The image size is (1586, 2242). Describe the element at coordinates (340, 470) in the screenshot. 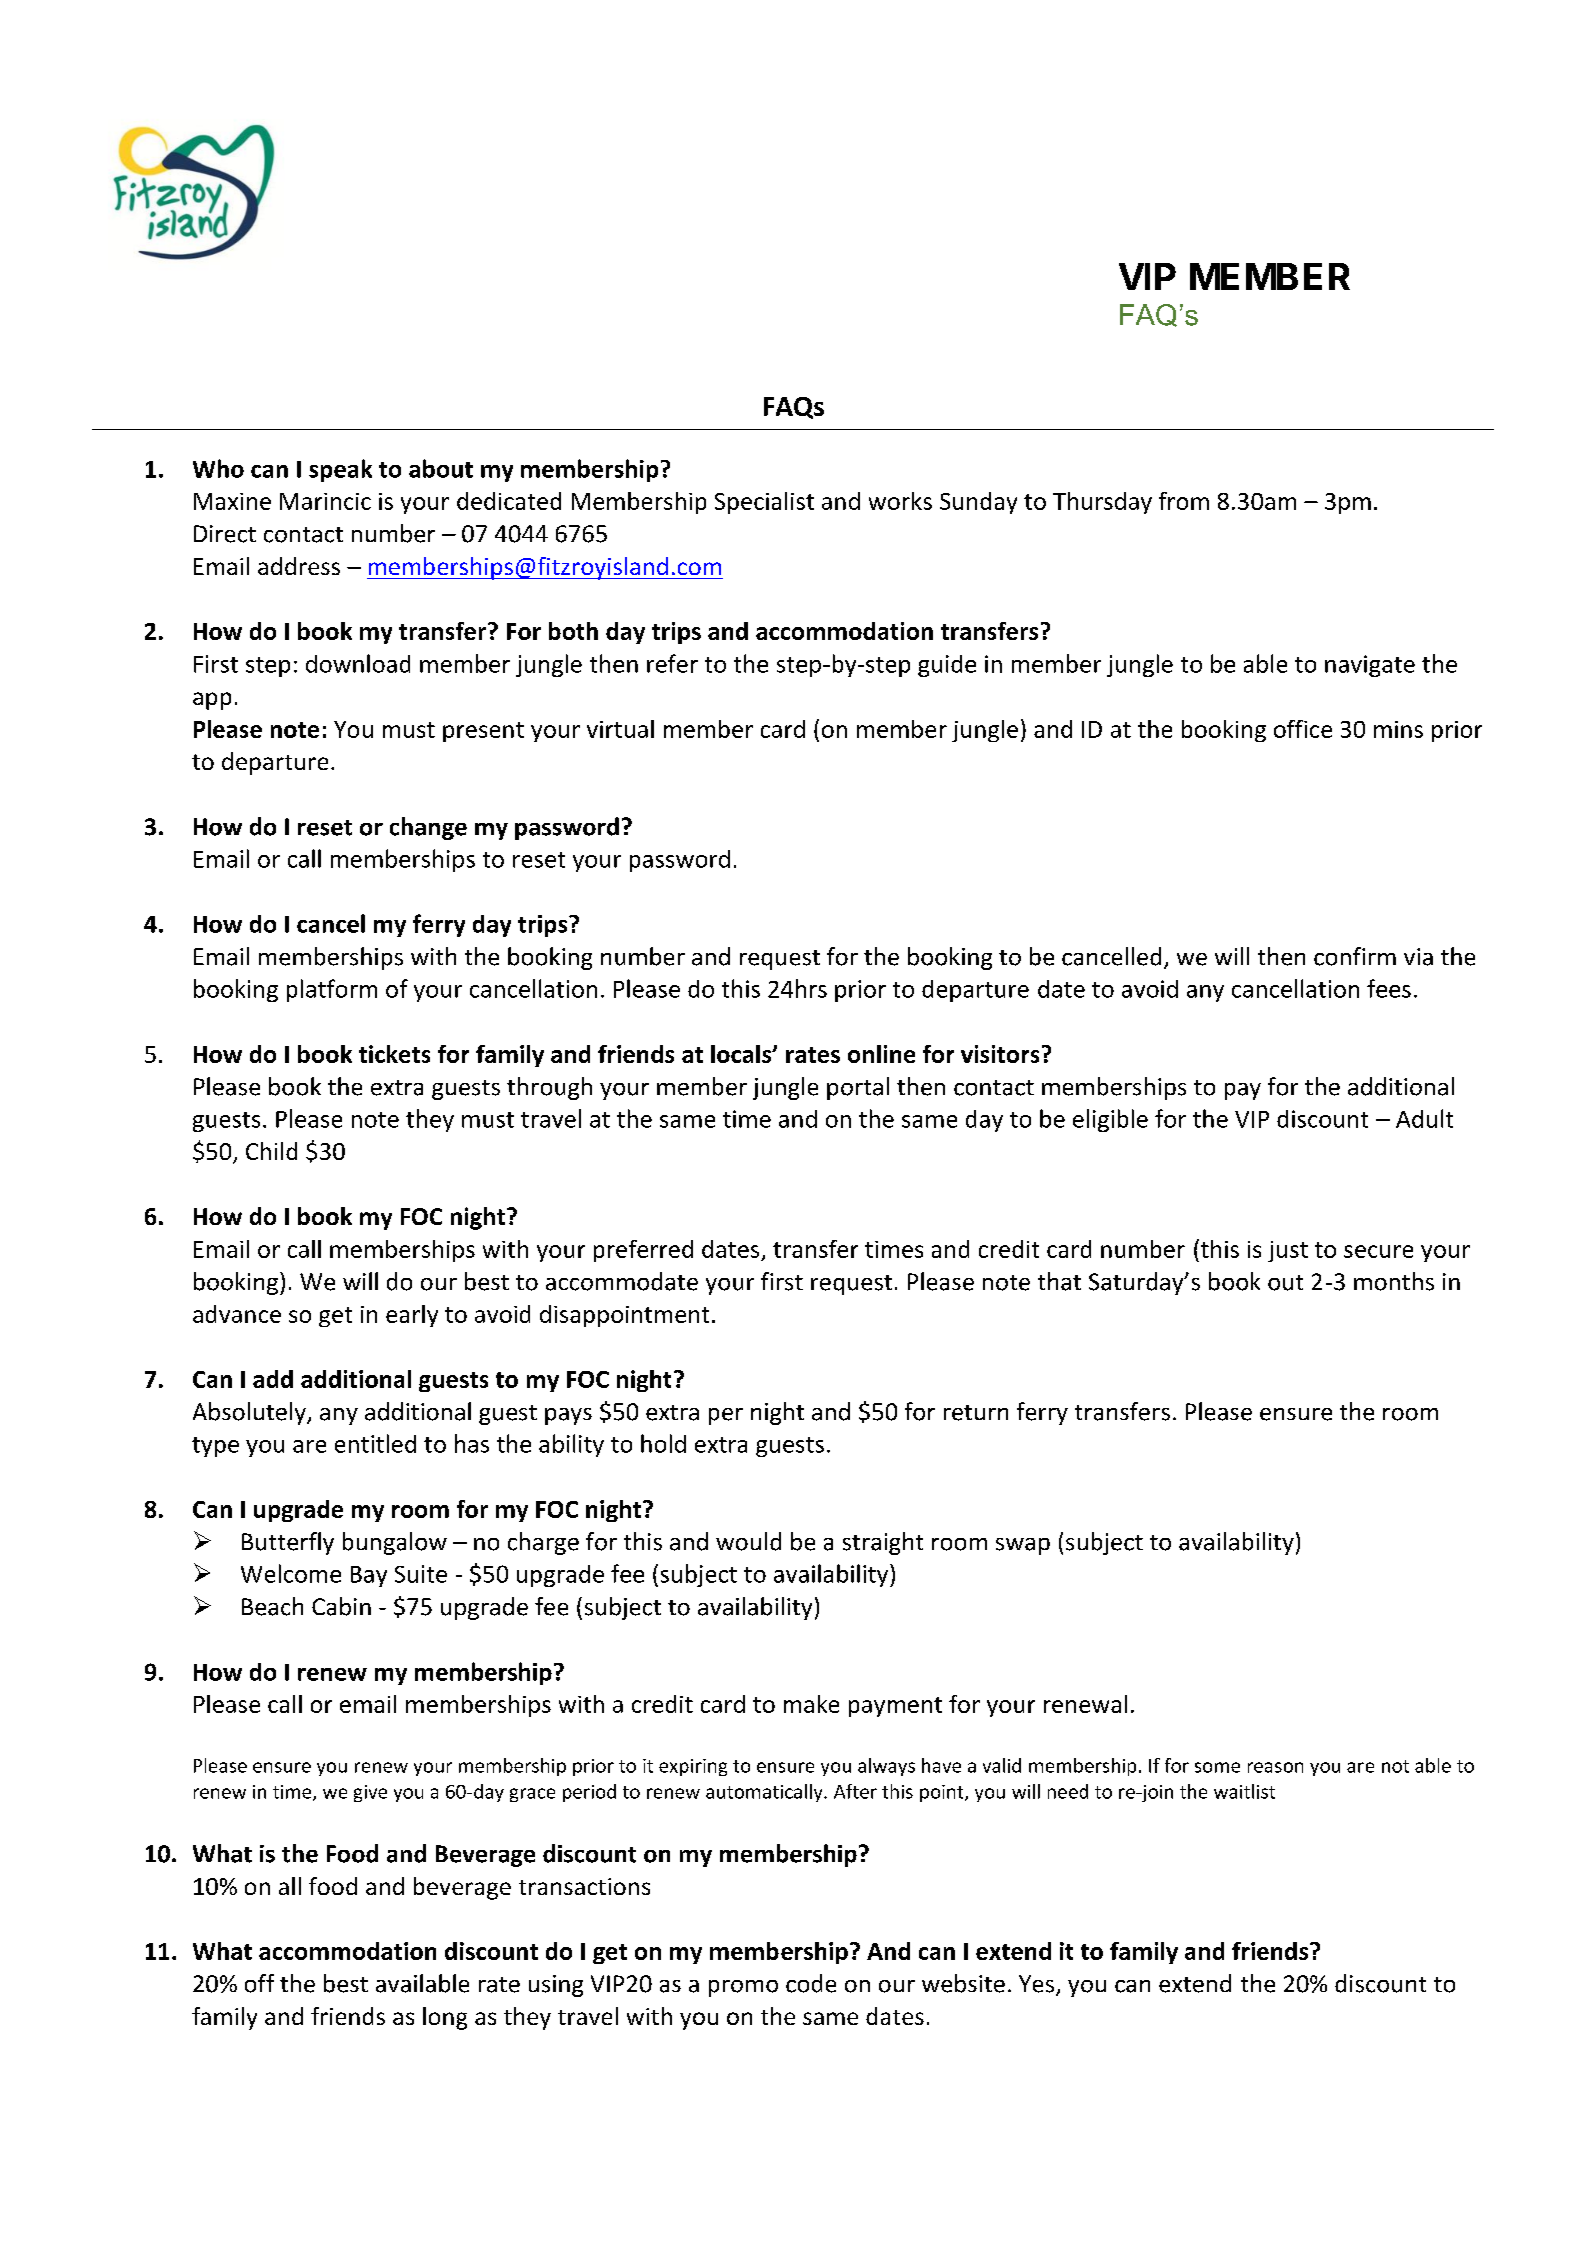

I see `speak` at that location.
